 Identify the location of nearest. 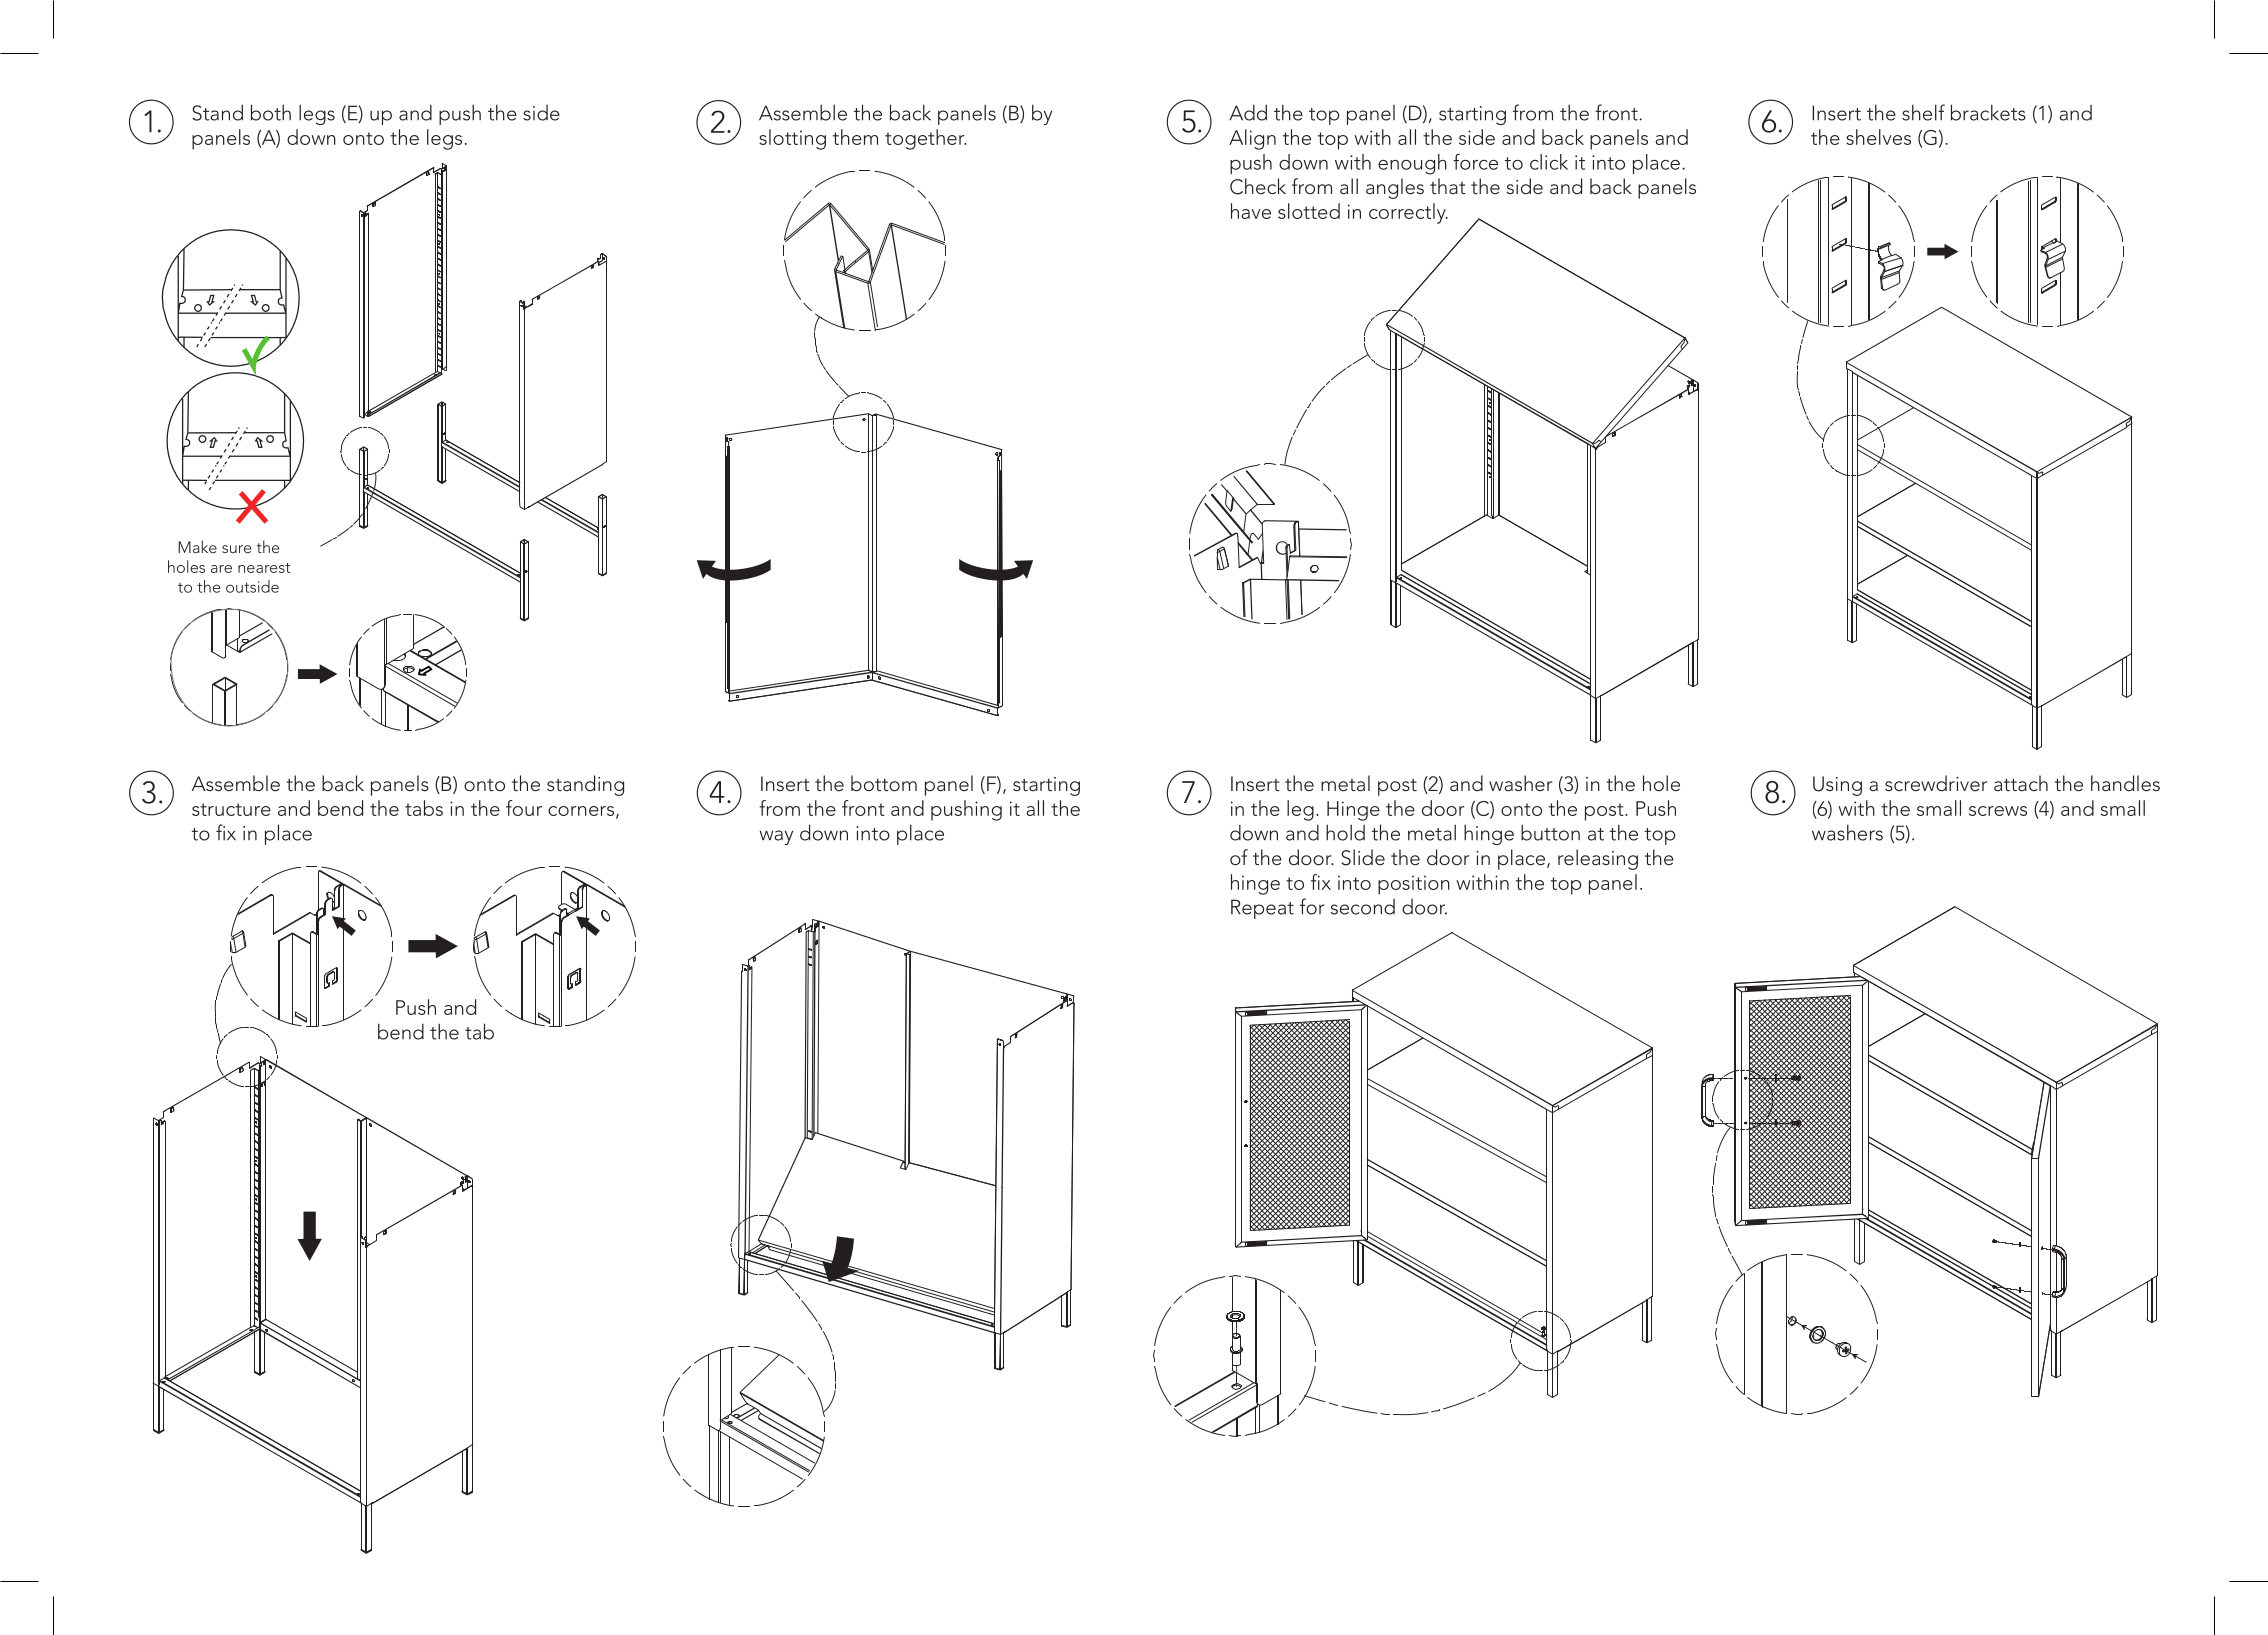
(264, 568).
